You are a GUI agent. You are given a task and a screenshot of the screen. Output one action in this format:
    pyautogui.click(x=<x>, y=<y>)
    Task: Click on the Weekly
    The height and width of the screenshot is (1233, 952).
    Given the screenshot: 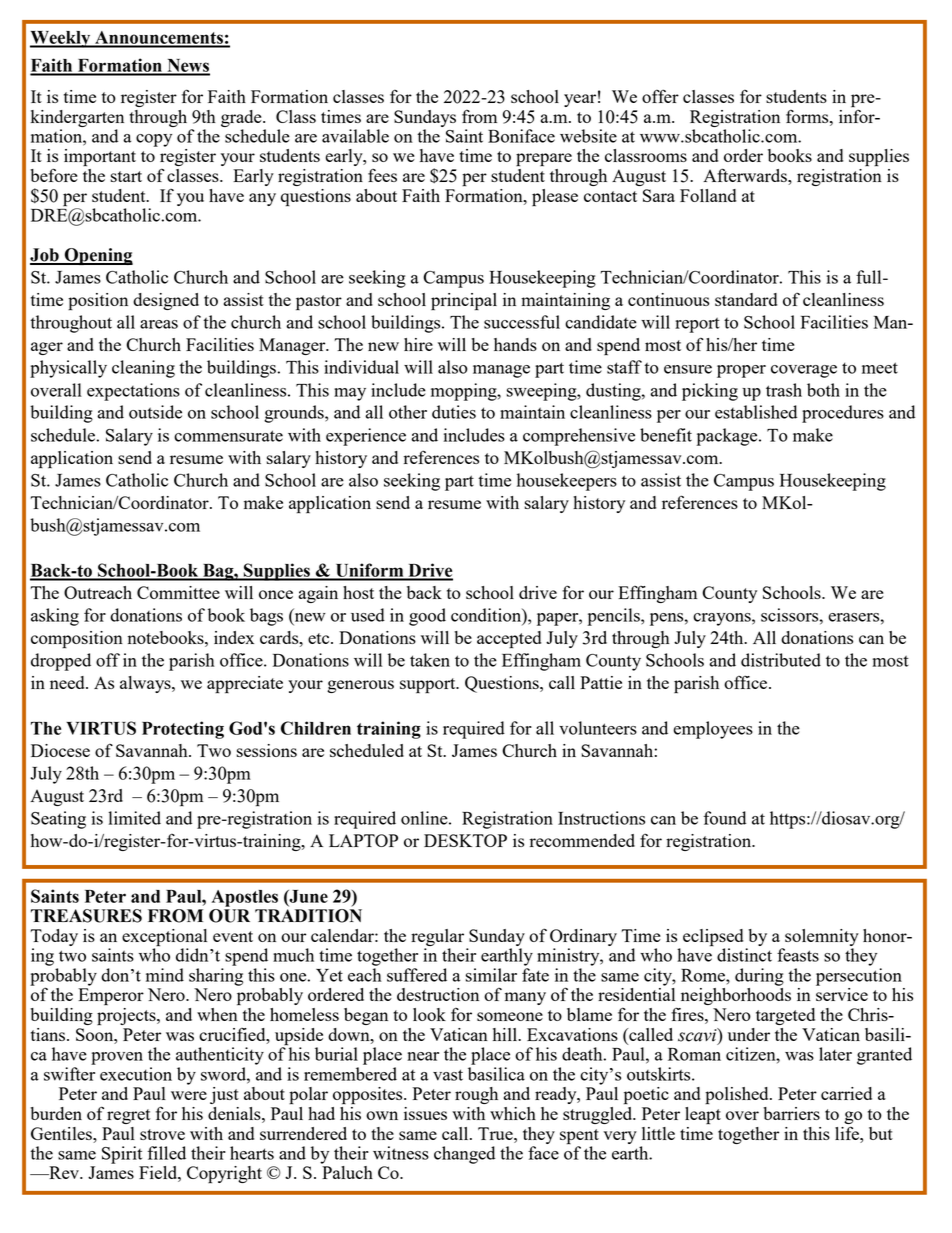 What is the action you would take?
    pyautogui.click(x=61, y=39)
